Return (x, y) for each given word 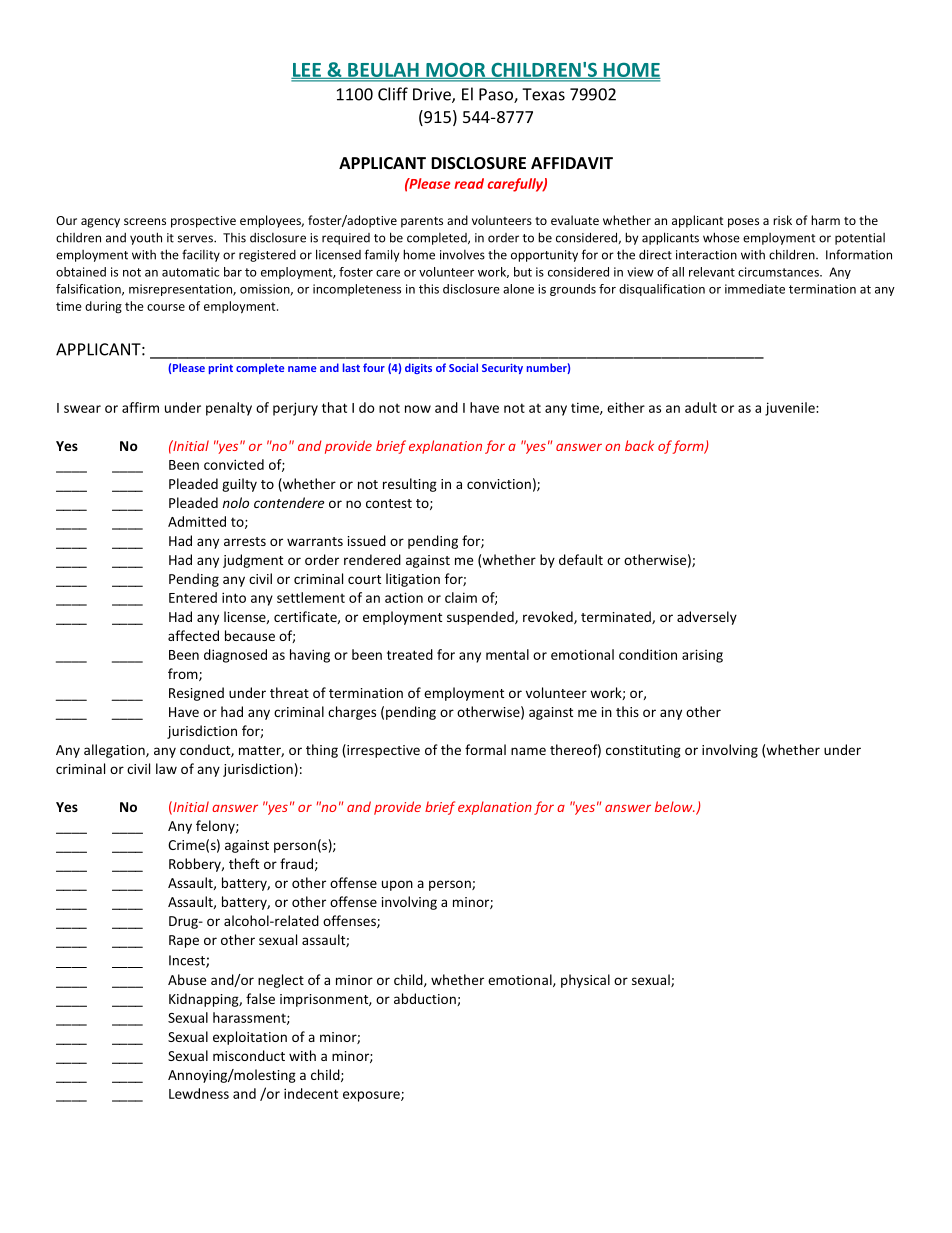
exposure (372, 1096)
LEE (307, 71)
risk (782, 220)
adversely (707, 618)
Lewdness (199, 1093)
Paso (497, 95)
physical (585, 981)
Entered (193, 597)
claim (461, 597)
